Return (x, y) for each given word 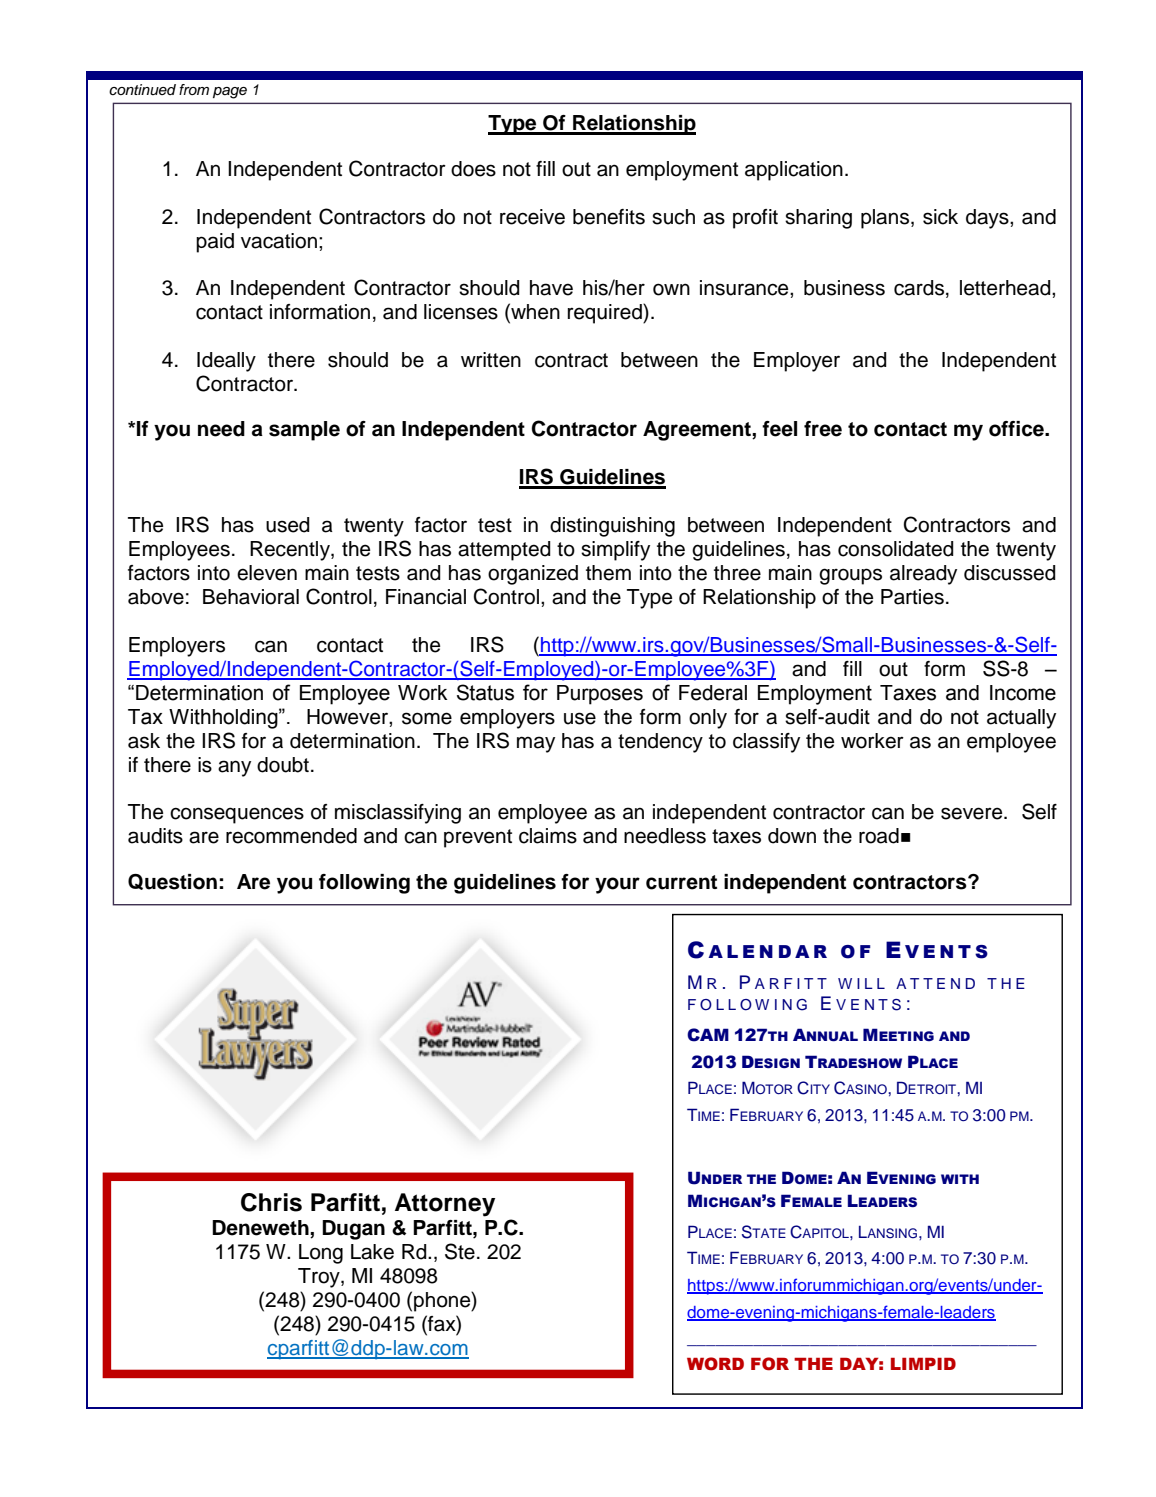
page (230, 93)
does (473, 169)
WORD (715, 1364)
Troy (320, 1278)
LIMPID (923, 1364)
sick (940, 217)
